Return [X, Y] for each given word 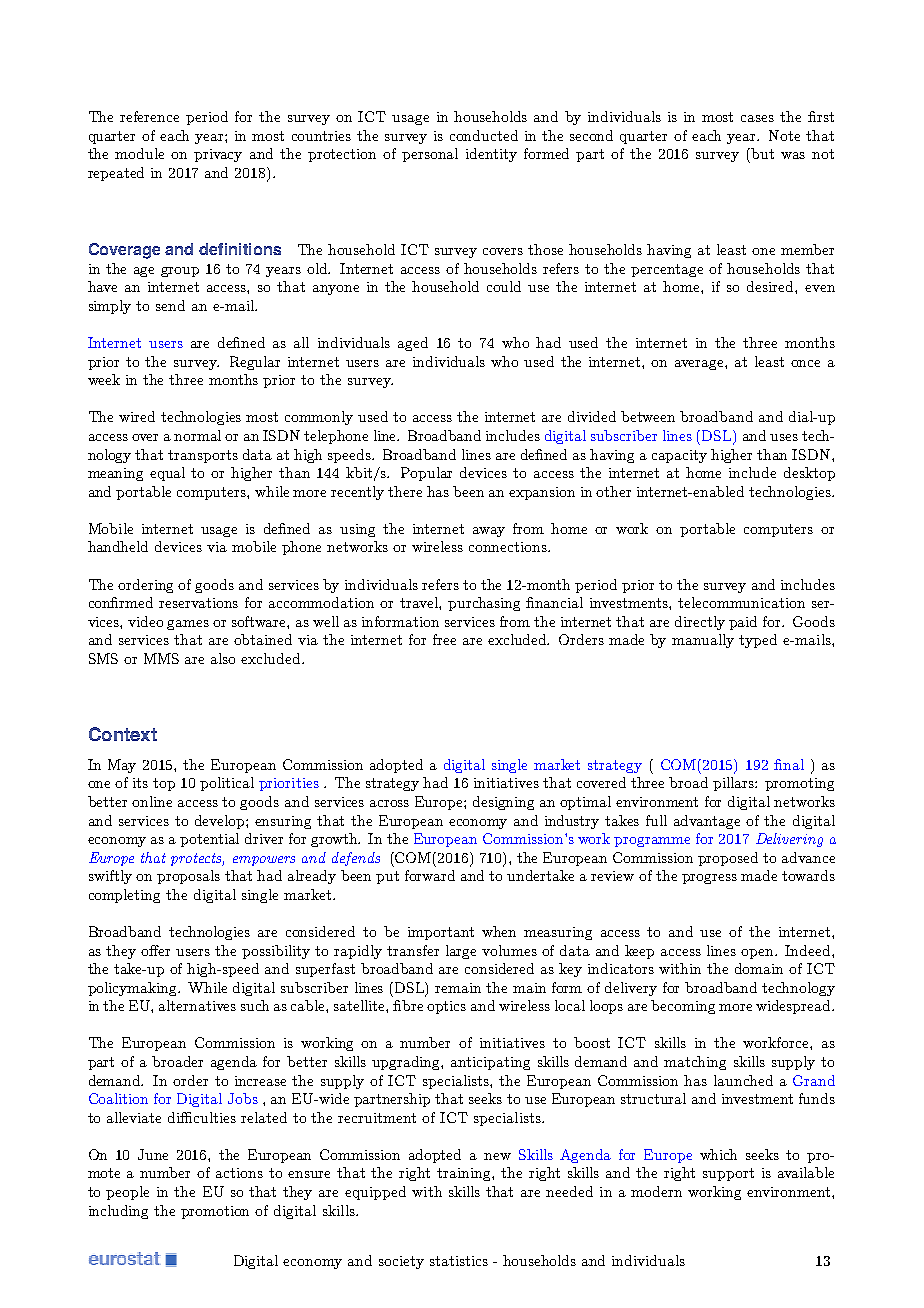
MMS [161, 658]
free [444, 639]
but [762, 153]
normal [197, 435]
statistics [459, 1261]
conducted [484, 135]
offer [155, 950]
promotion [215, 1212]
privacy [218, 155]
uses [784, 437]
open [759, 954]
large [461, 952]
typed [758, 641]
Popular [426, 474]
